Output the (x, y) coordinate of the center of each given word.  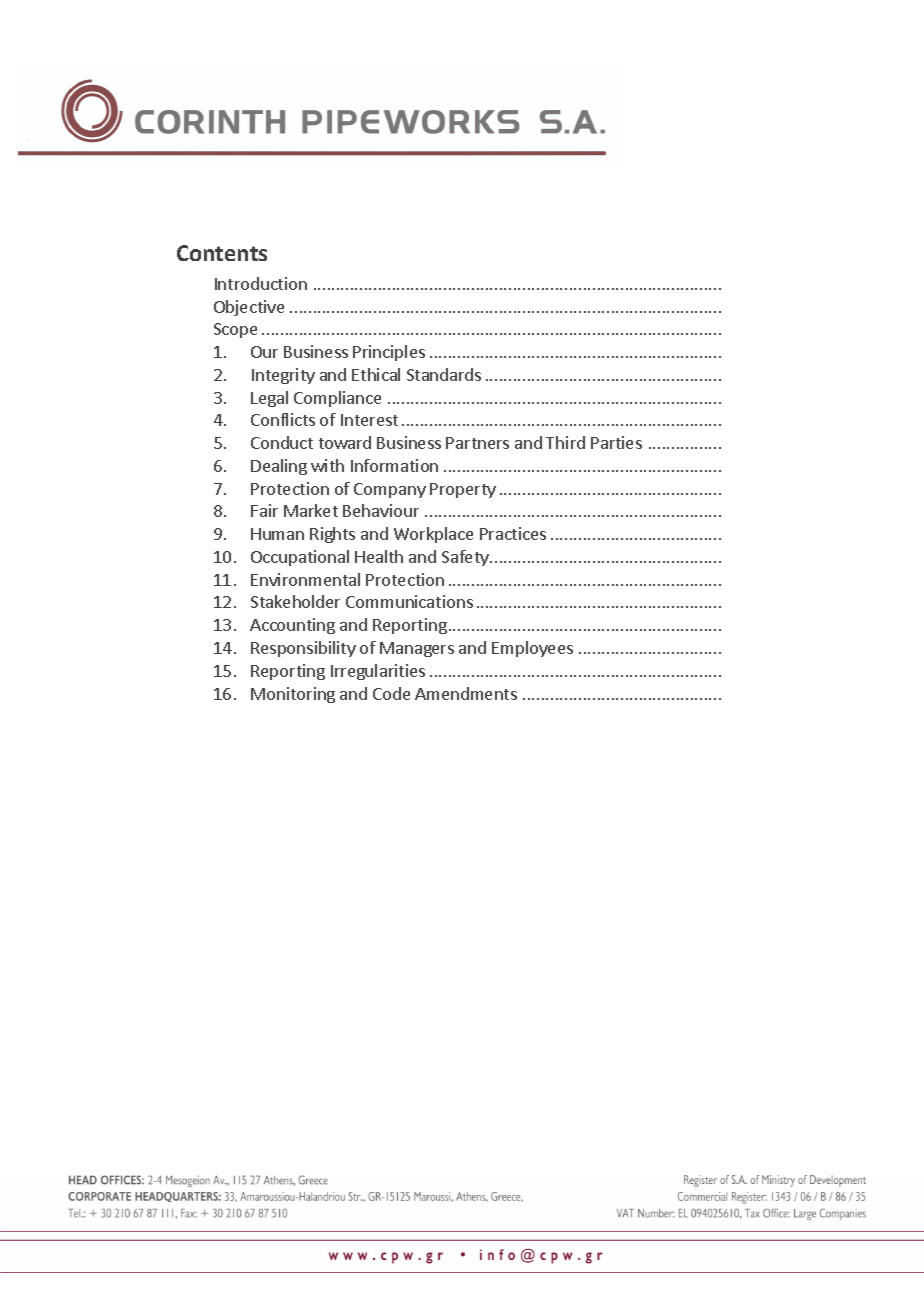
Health (379, 556)
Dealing (279, 467)
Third (565, 442)
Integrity (283, 376)
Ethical (376, 374)
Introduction (261, 283)
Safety (466, 558)
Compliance (337, 399)
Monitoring (293, 695)
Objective (249, 308)
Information (394, 465)
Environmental (305, 579)
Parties (616, 442)
